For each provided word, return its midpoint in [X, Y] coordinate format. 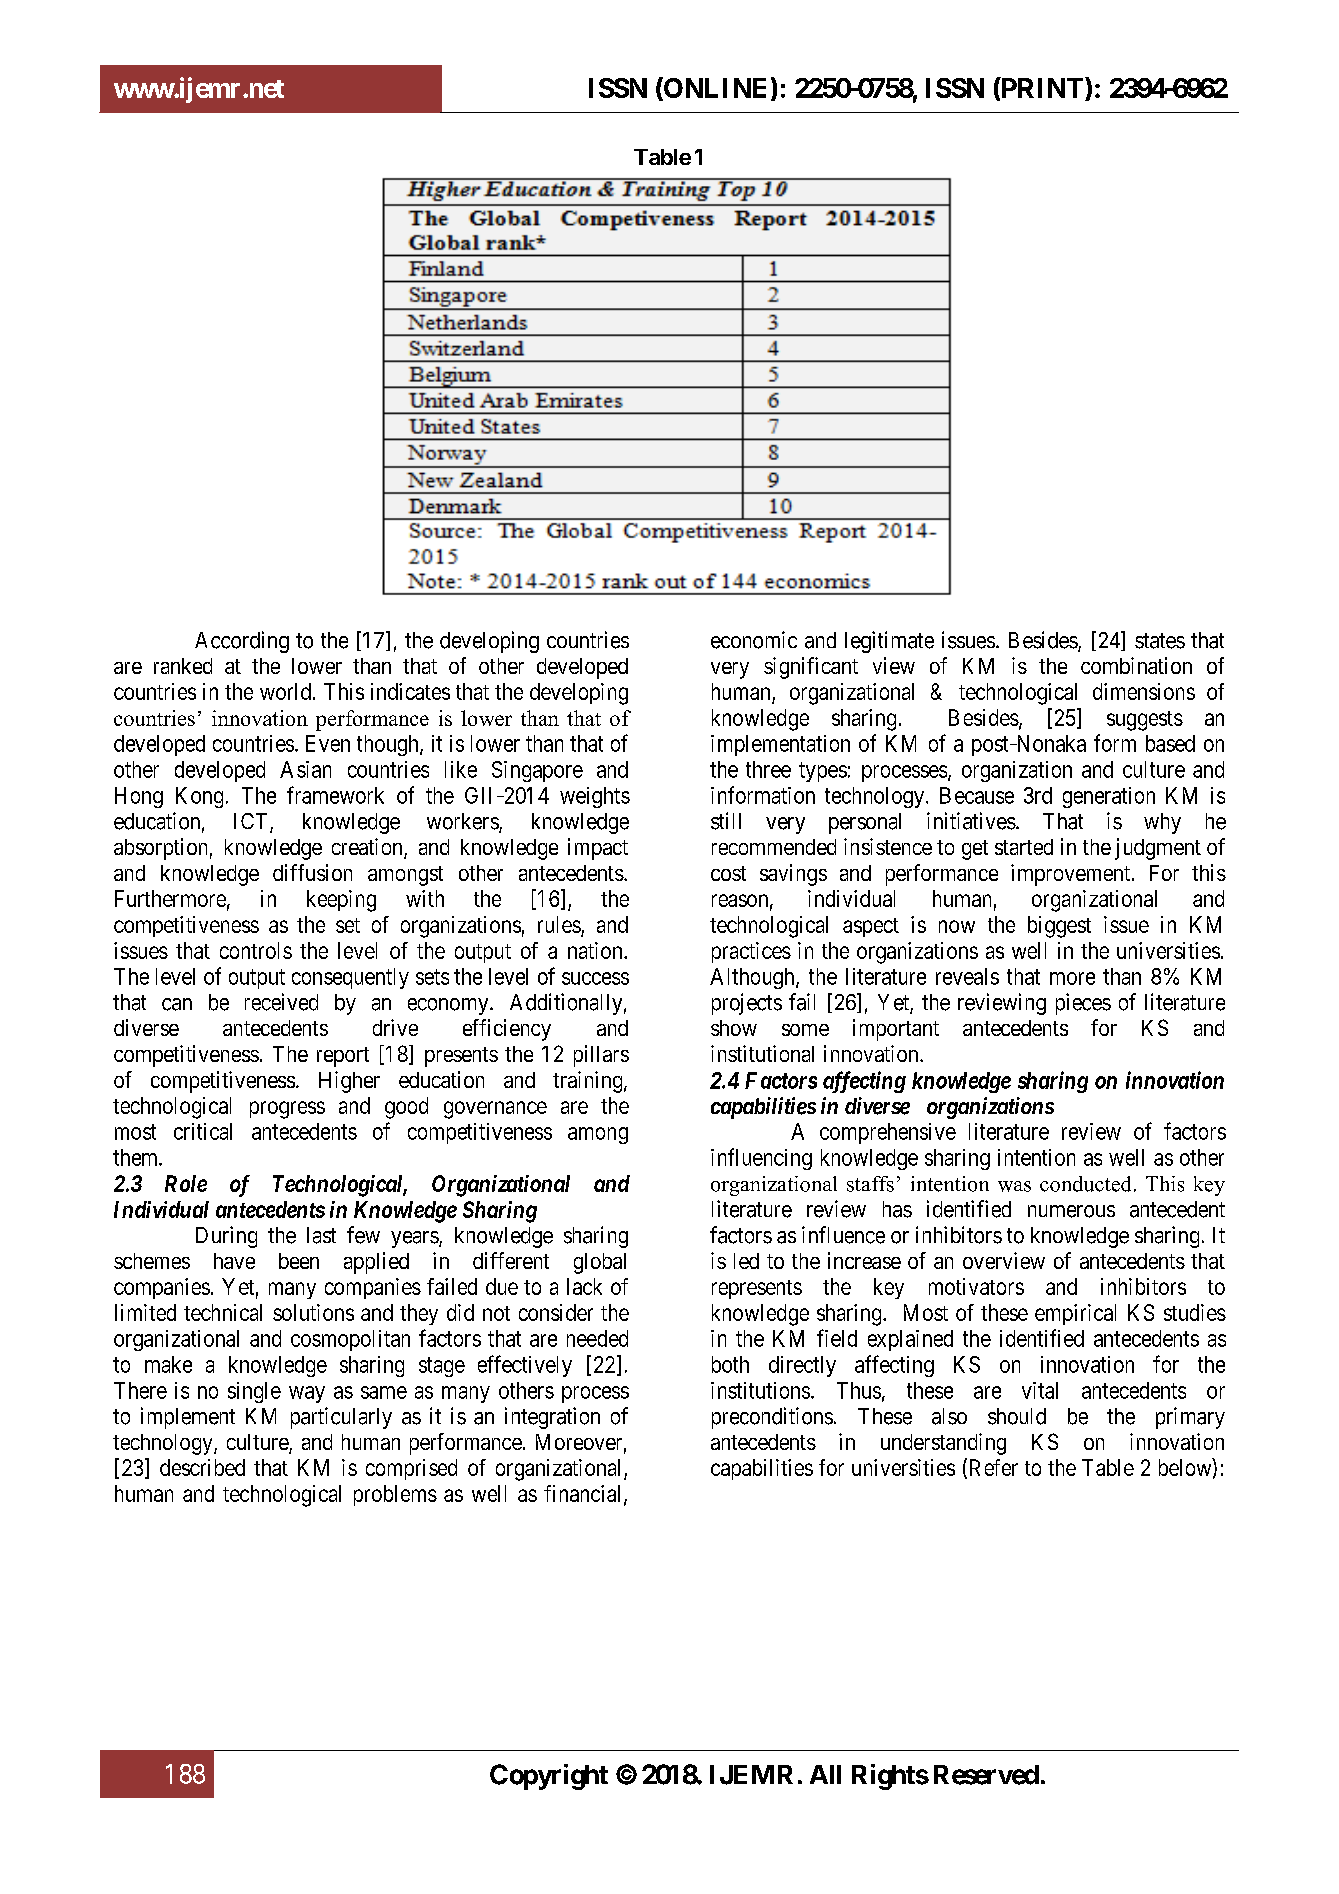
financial [584, 1494]
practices [751, 952]
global [600, 1263]
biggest [1059, 927]
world [285, 691]
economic [754, 640]
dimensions [1144, 691]
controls [256, 950]
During [226, 1237]
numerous [1071, 1211]
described [202, 1467]
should [1017, 1416]
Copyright [549, 1777]
